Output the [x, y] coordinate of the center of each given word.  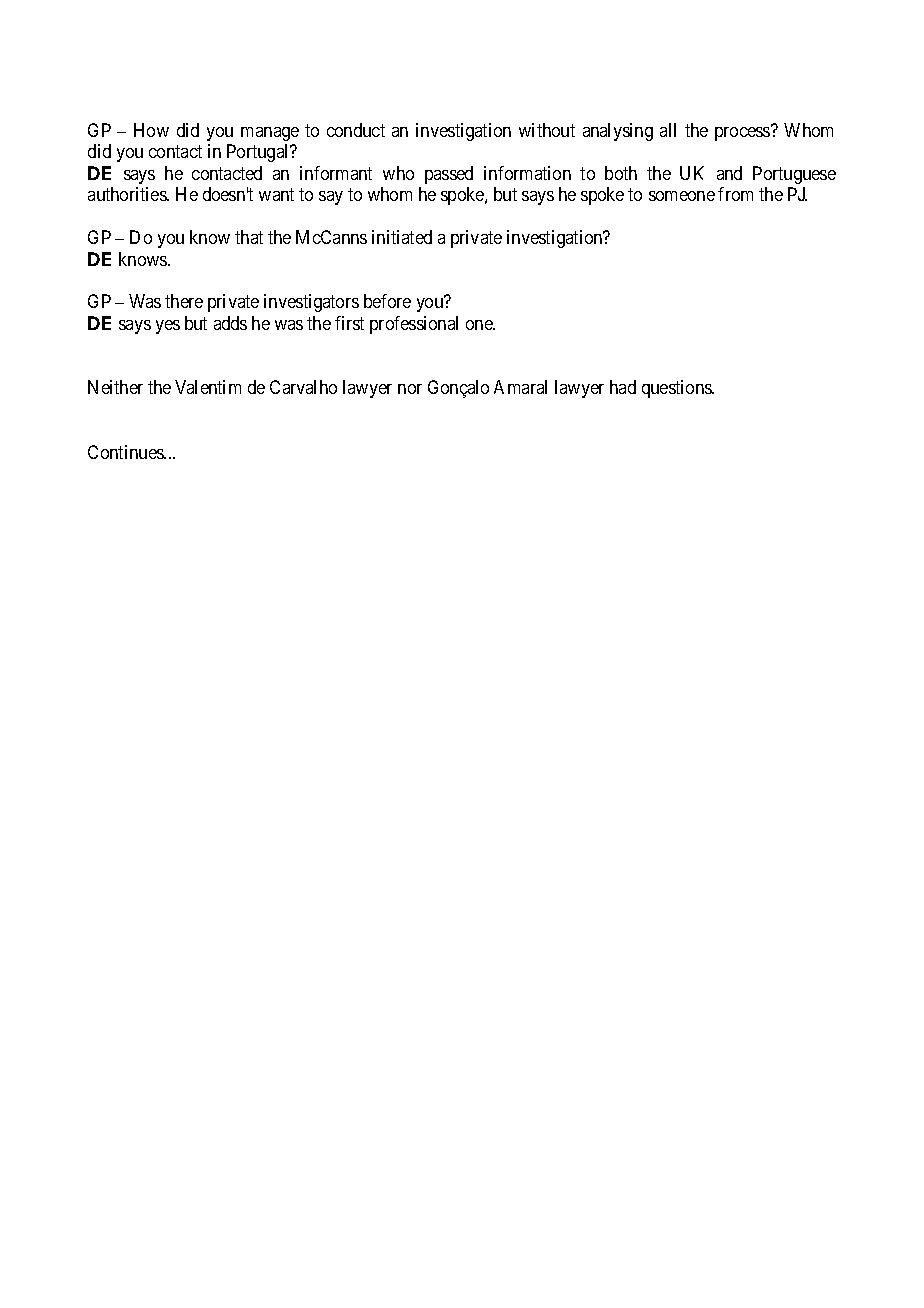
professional [414, 325]
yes [168, 327]
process [743, 133]
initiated [402, 237]
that [249, 237]
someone [682, 196]
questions [677, 389]
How [151, 130]
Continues [126, 452]
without [547, 130]
